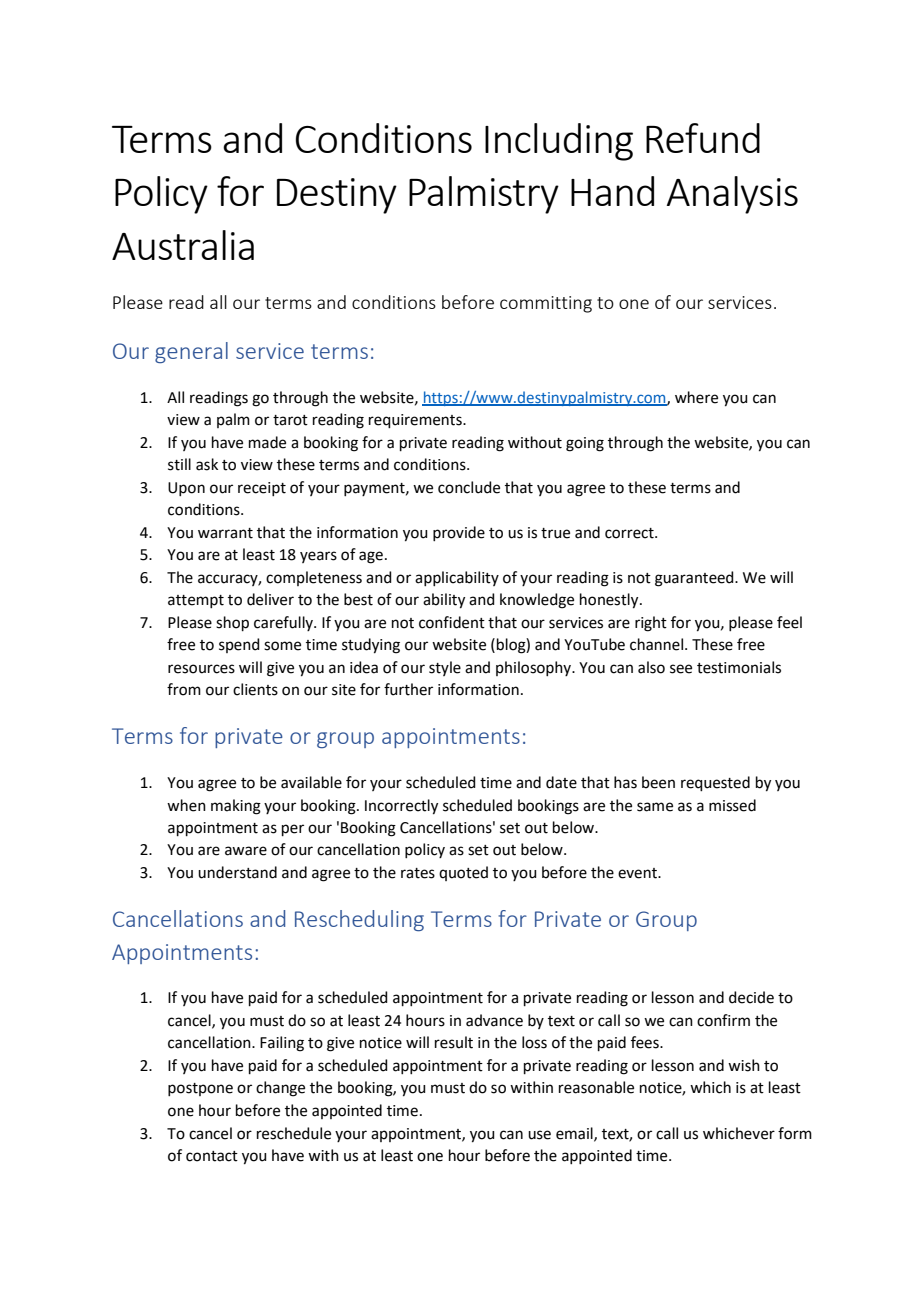 The image size is (924, 1308). Describe the element at coordinates (237, 872) in the screenshot. I see `understand` at that location.
